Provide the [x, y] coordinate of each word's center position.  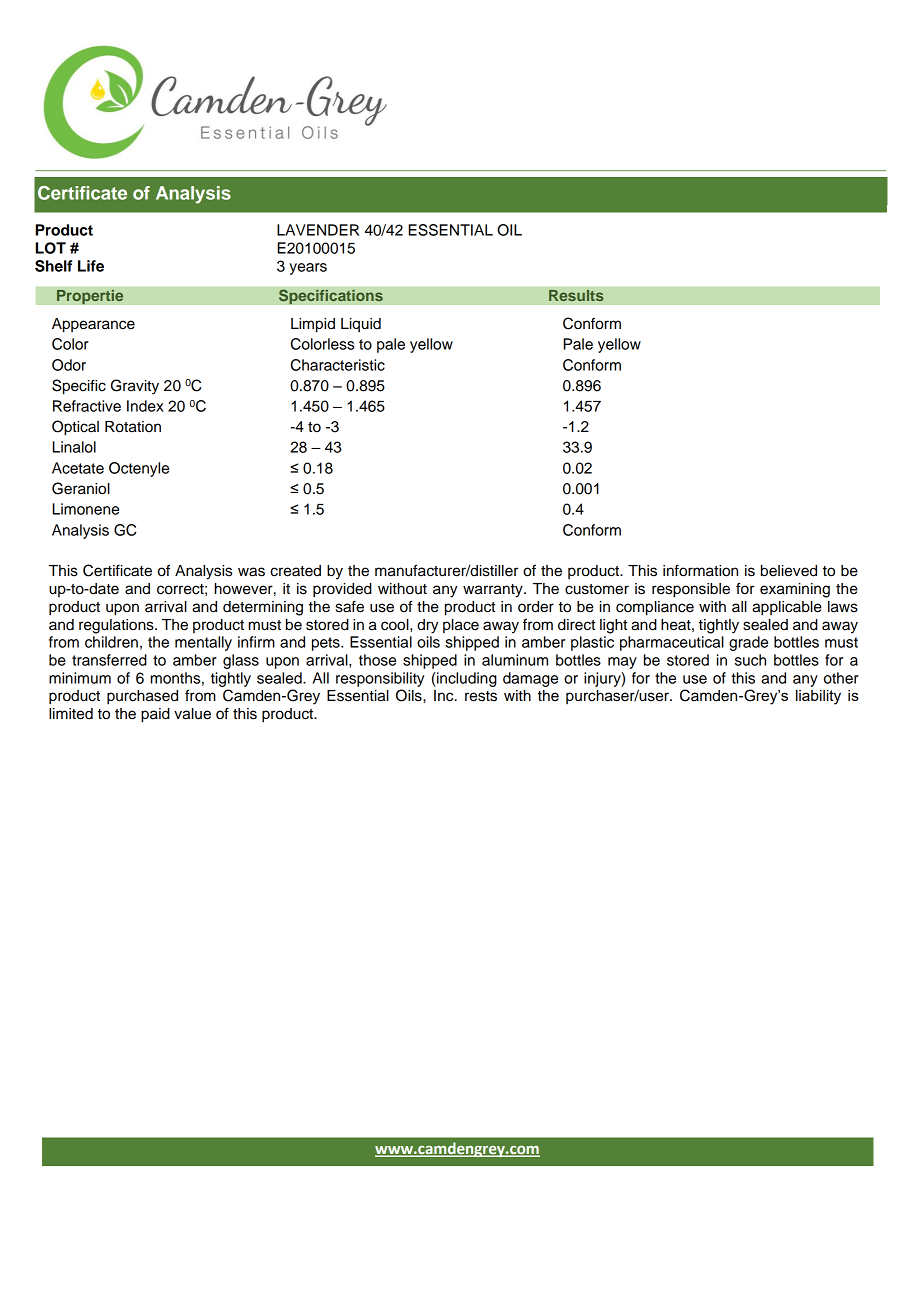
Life [91, 266]
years [308, 269]
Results [576, 295]
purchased [142, 697]
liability [818, 697]
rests [481, 696]
